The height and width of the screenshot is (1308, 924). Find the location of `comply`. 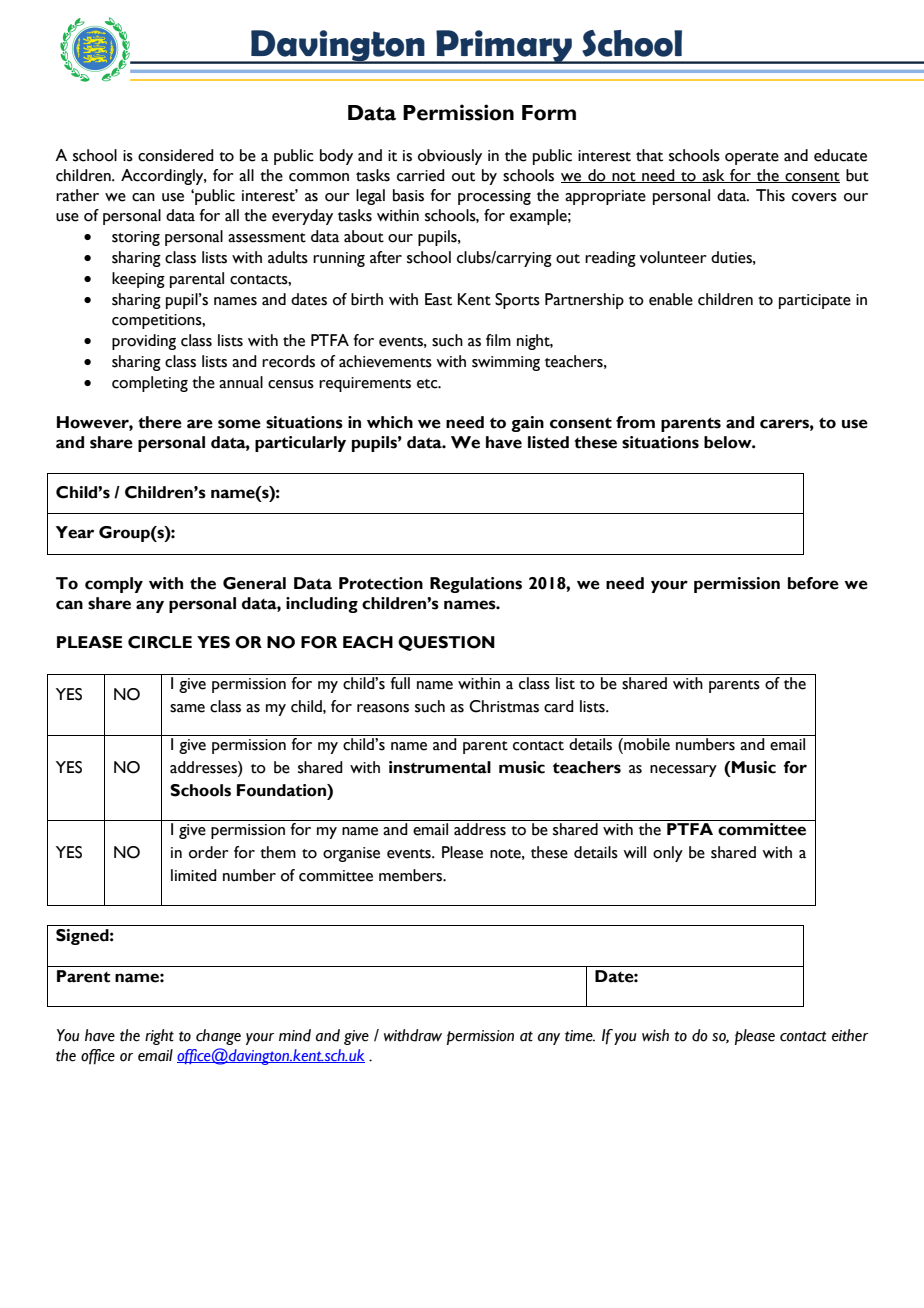

comply is located at coordinates (114, 585).
